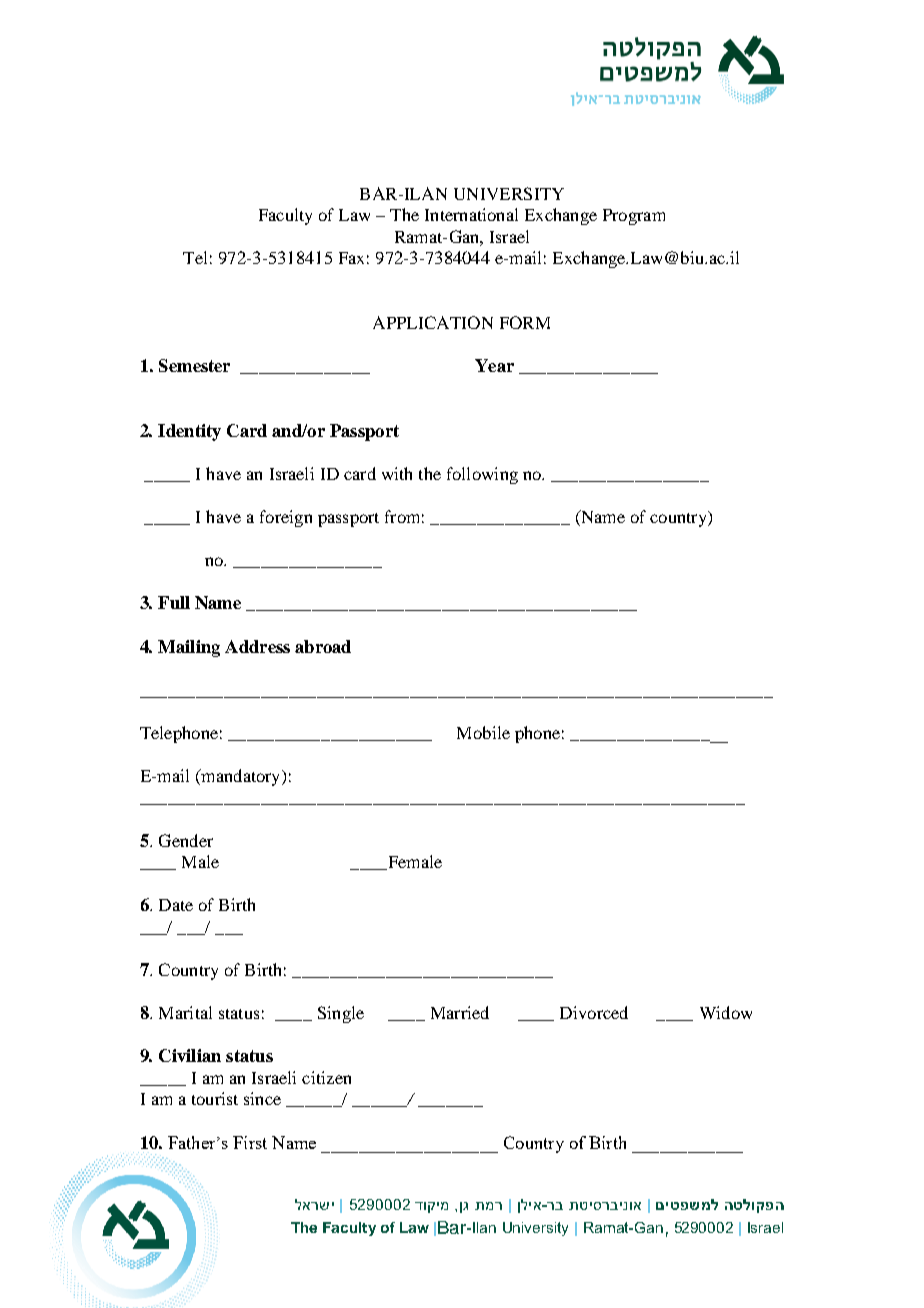 The height and width of the screenshot is (1308, 924). What do you see at coordinates (594, 1012) in the screenshot?
I see `Divorced` at bounding box center [594, 1012].
